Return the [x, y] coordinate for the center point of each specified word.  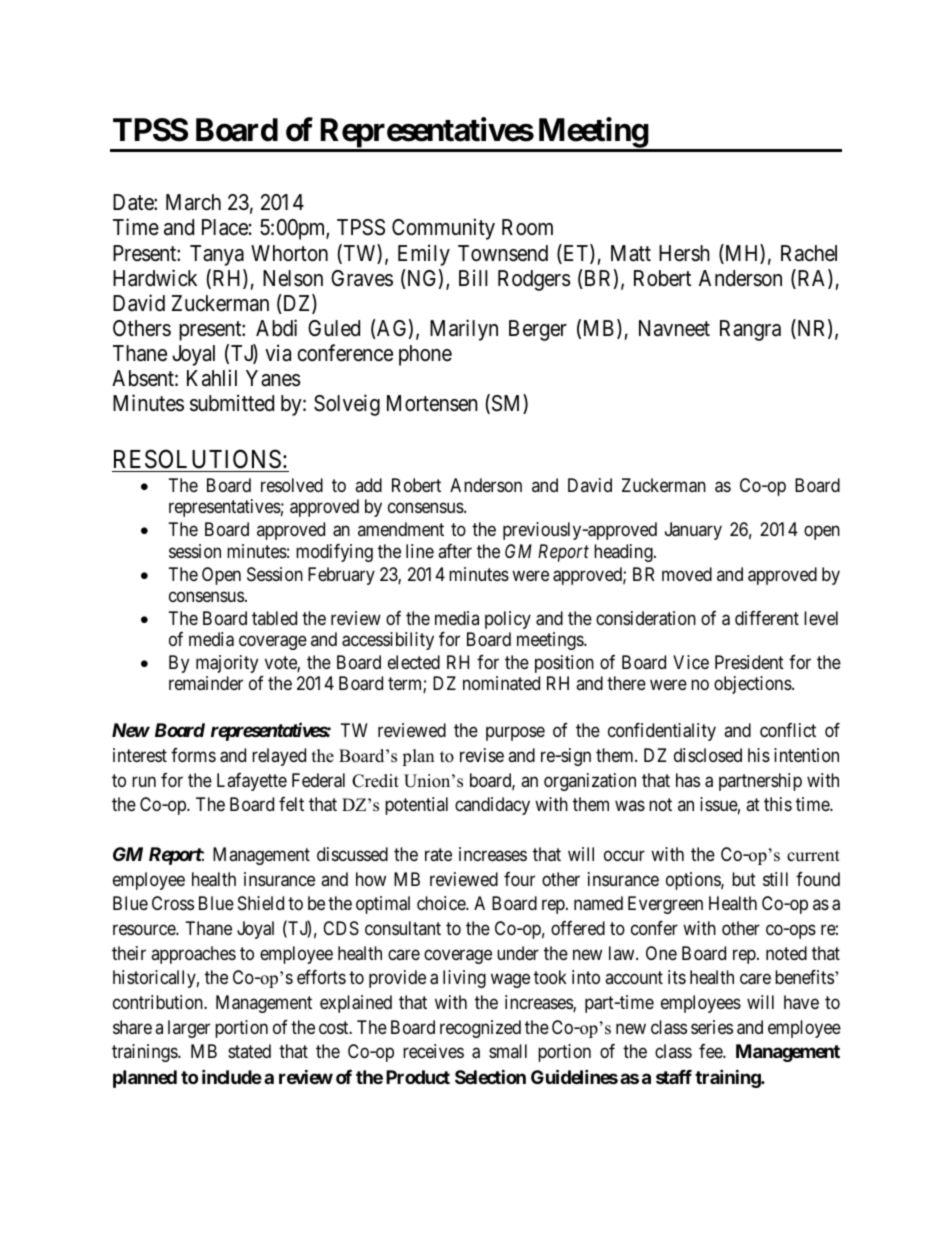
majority [227, 664]
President [749, 662]
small [508, 1051]
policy [508, 620]
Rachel [809, 253]
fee [711, 1051]
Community [443, 229]
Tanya [217, 255]
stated [249, 1051]
